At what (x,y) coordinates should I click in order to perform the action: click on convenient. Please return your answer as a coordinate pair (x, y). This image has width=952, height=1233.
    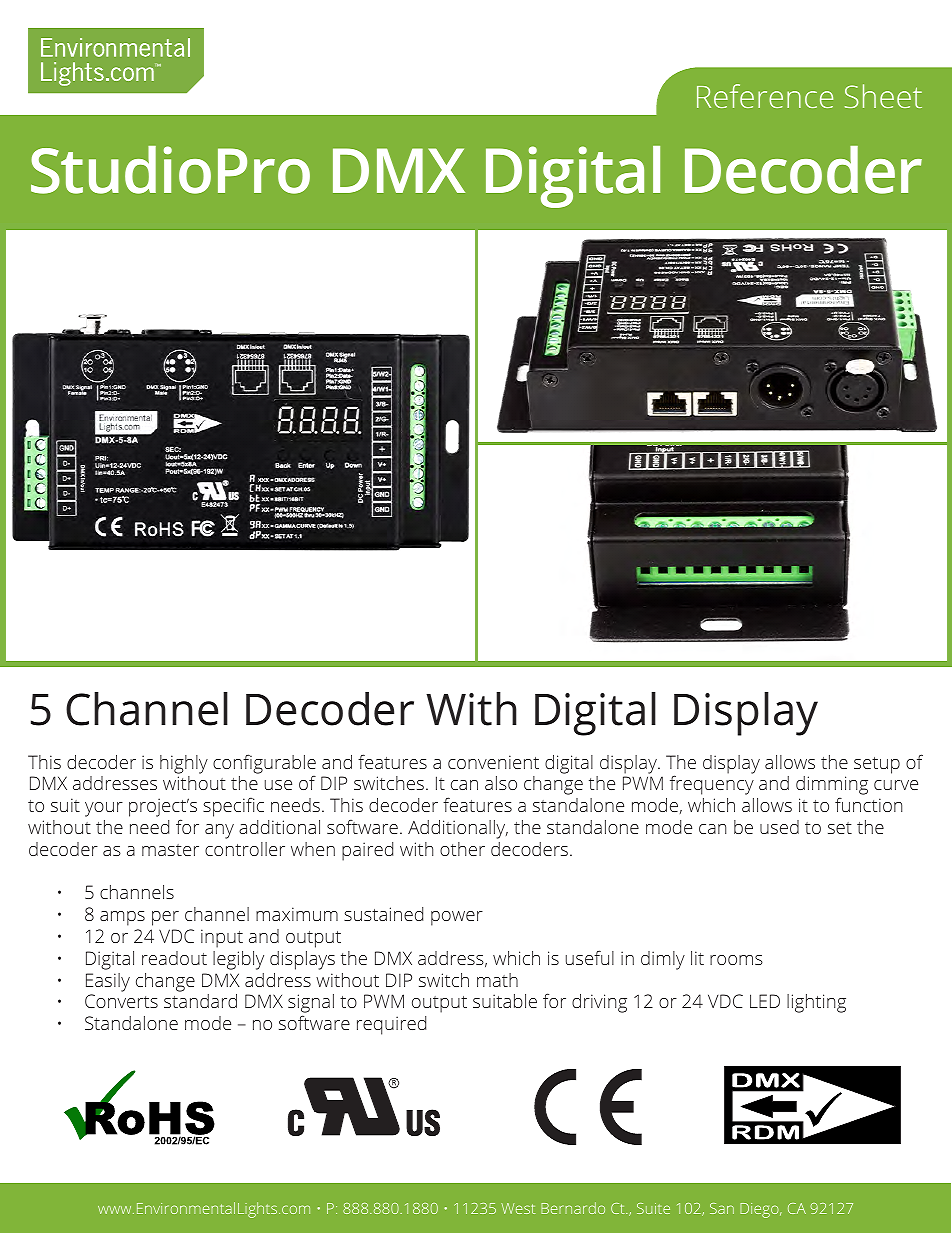
    Looking at the image, I should click on (493, 762).
